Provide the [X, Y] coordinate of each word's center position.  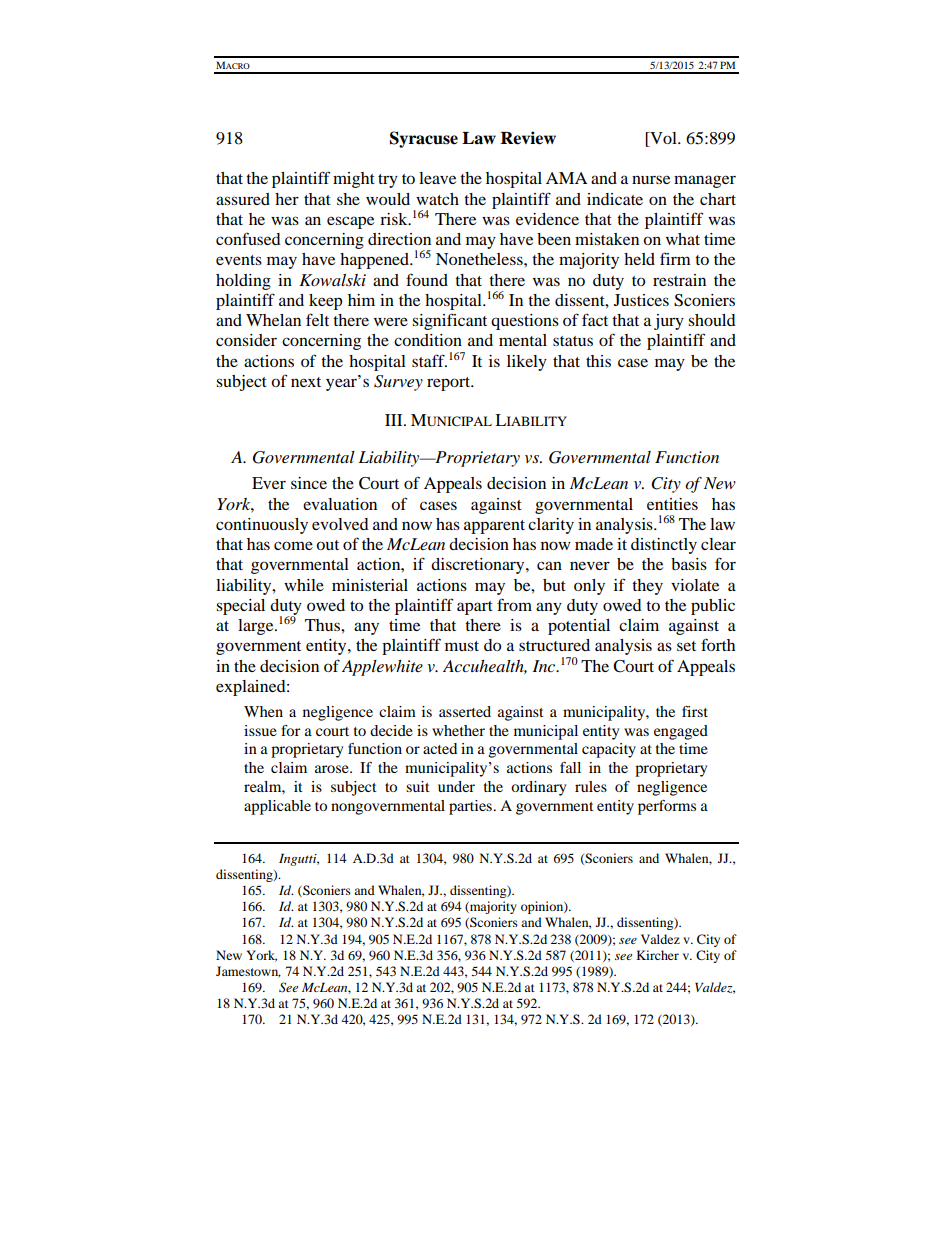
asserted [465, 711]
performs [667, 807]
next [306, 382]
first [695, 711]
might [354, 180]
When [263, 711]
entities [672, 504]
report [450, 384]
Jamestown [248, 972]
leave [437, 178]
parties [471, 807]
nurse [651, 179]
